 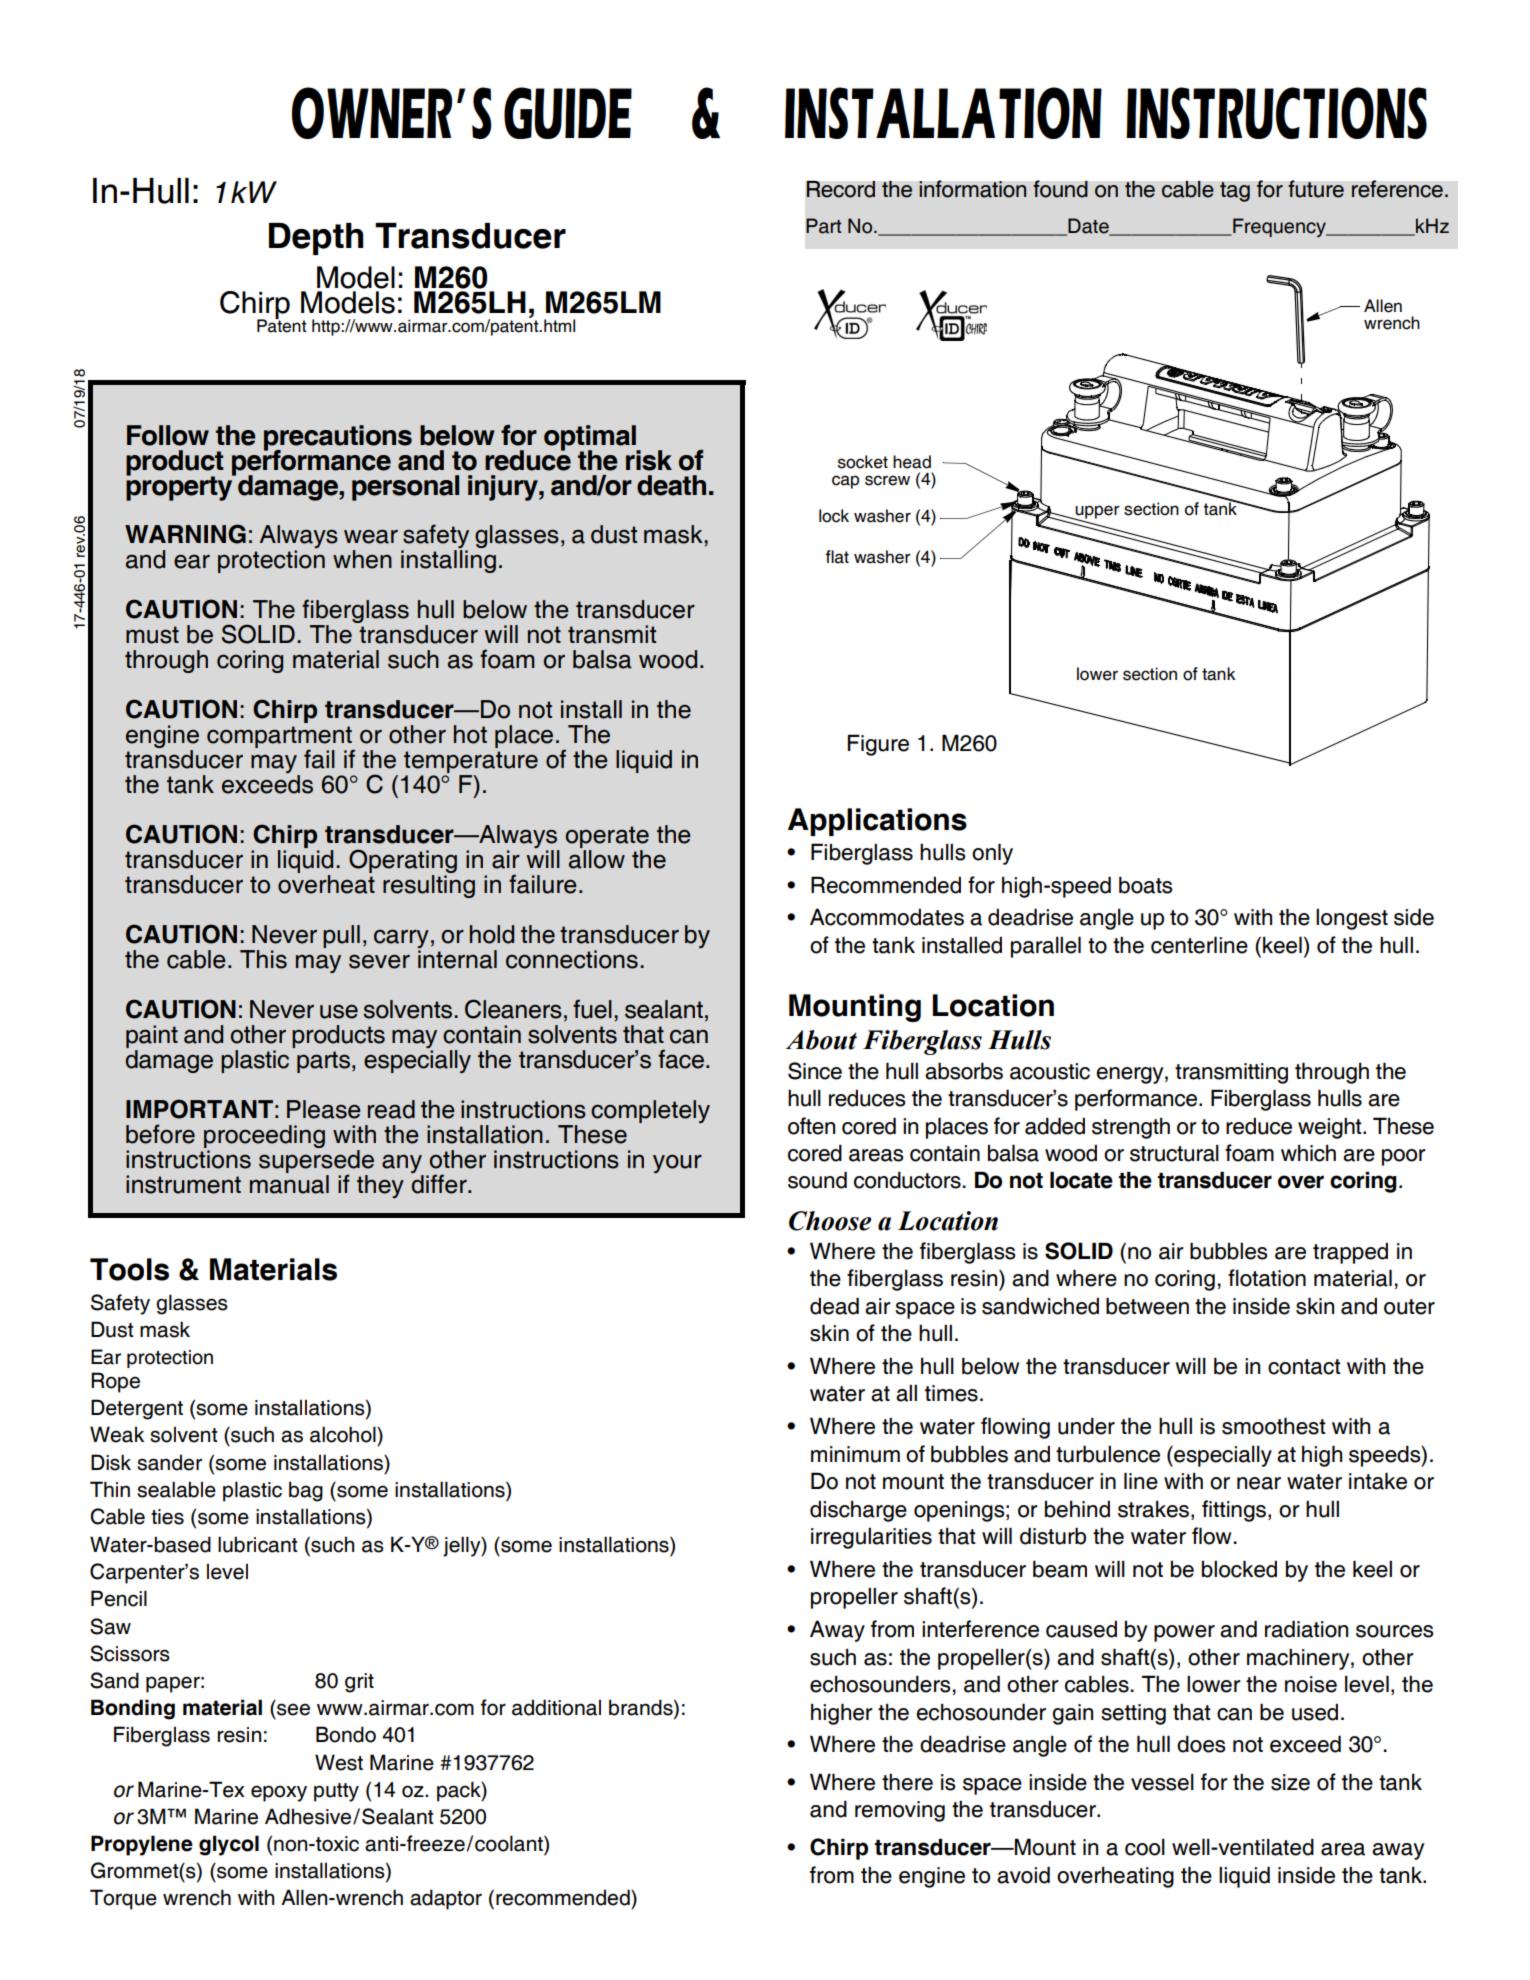 What do you see at coordinates (1290, 1782) in the screenshot?
I see `size` at bounding box center [1290, 1782].
